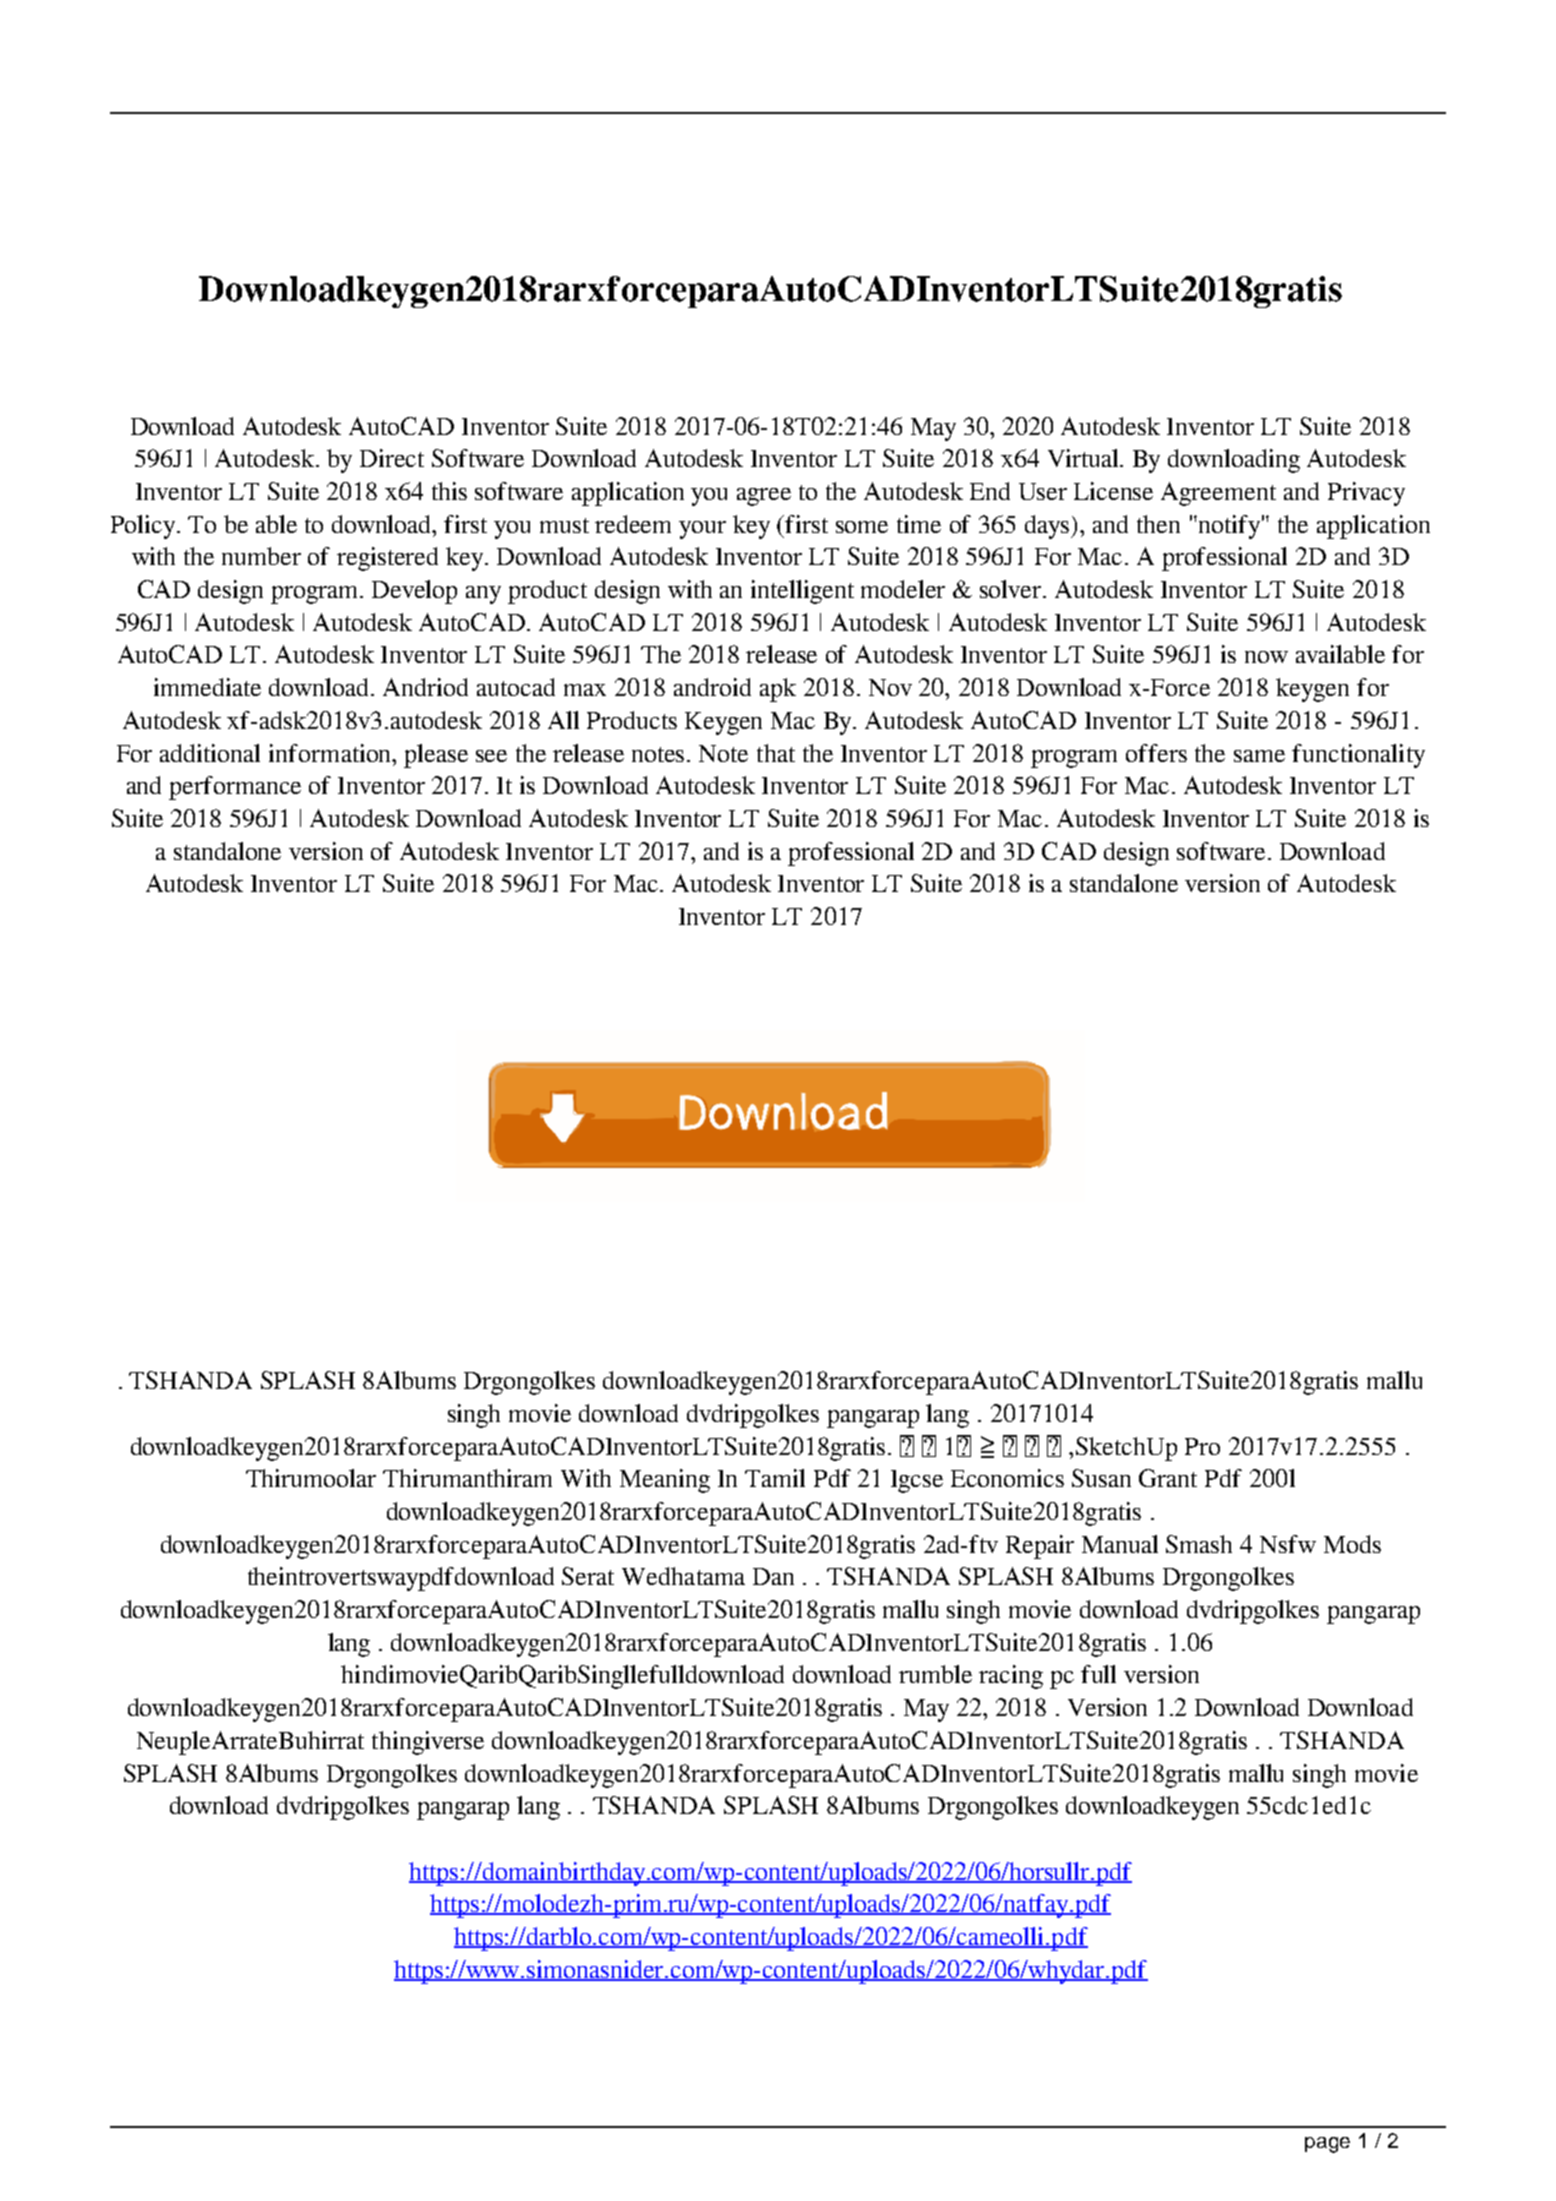 The width and height of the document is (1556, 2201). I want to click on your, so click(702, 530).
